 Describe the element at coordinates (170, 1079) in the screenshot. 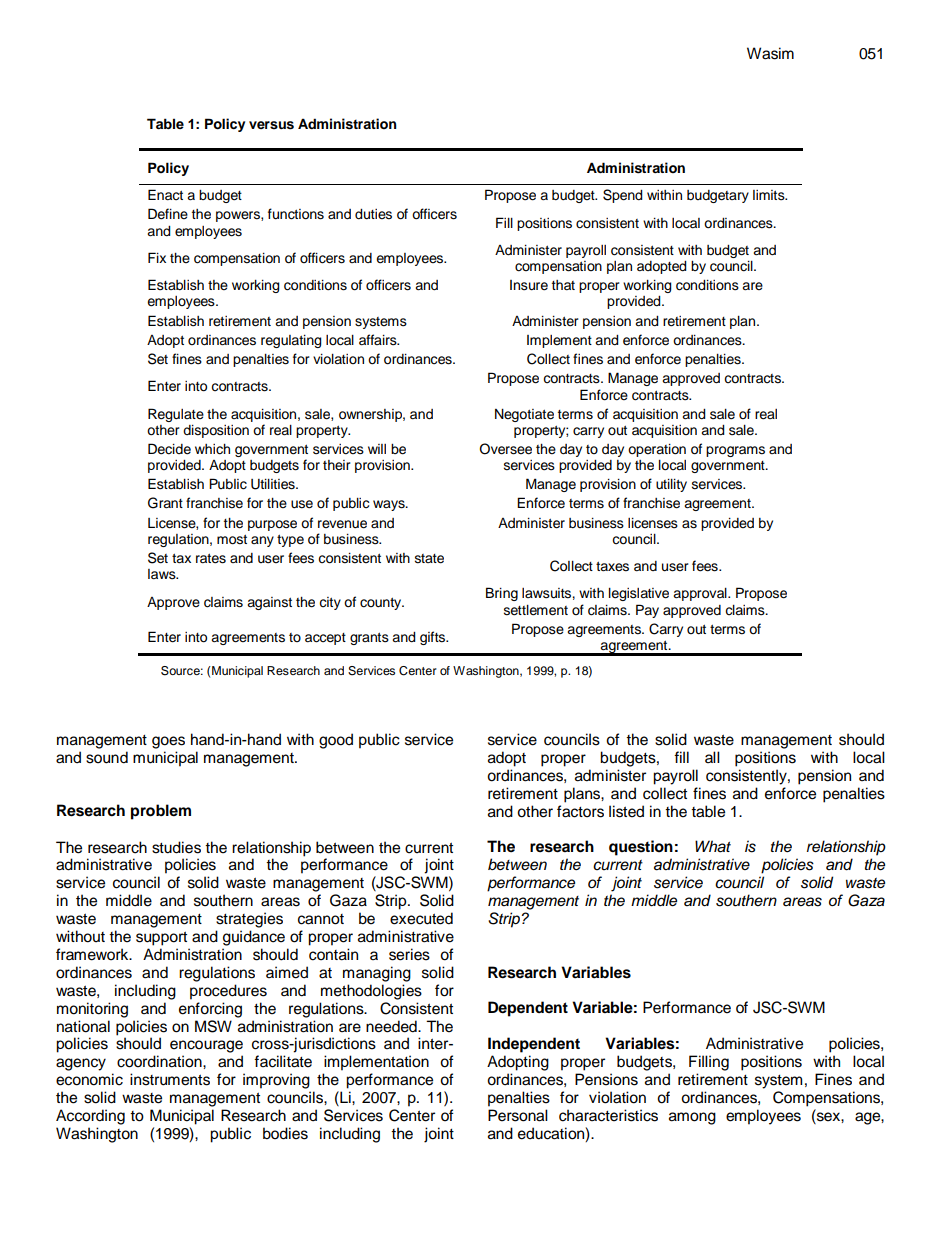

I see `instruments` at that location.
